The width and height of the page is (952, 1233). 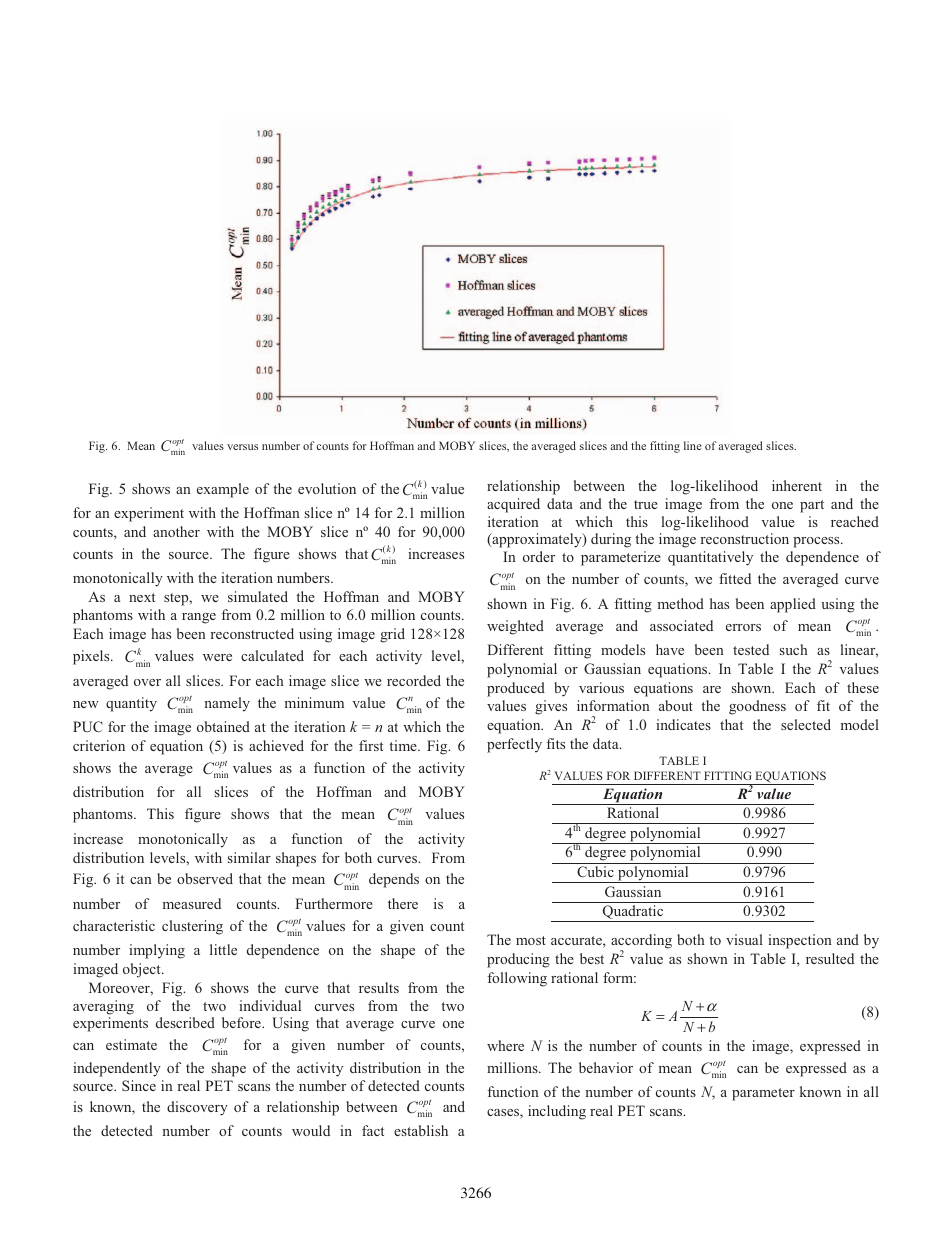 What do you see at coordinates (513, 505) in the page?
I see `acquired` at bounding box center [513, 505].
